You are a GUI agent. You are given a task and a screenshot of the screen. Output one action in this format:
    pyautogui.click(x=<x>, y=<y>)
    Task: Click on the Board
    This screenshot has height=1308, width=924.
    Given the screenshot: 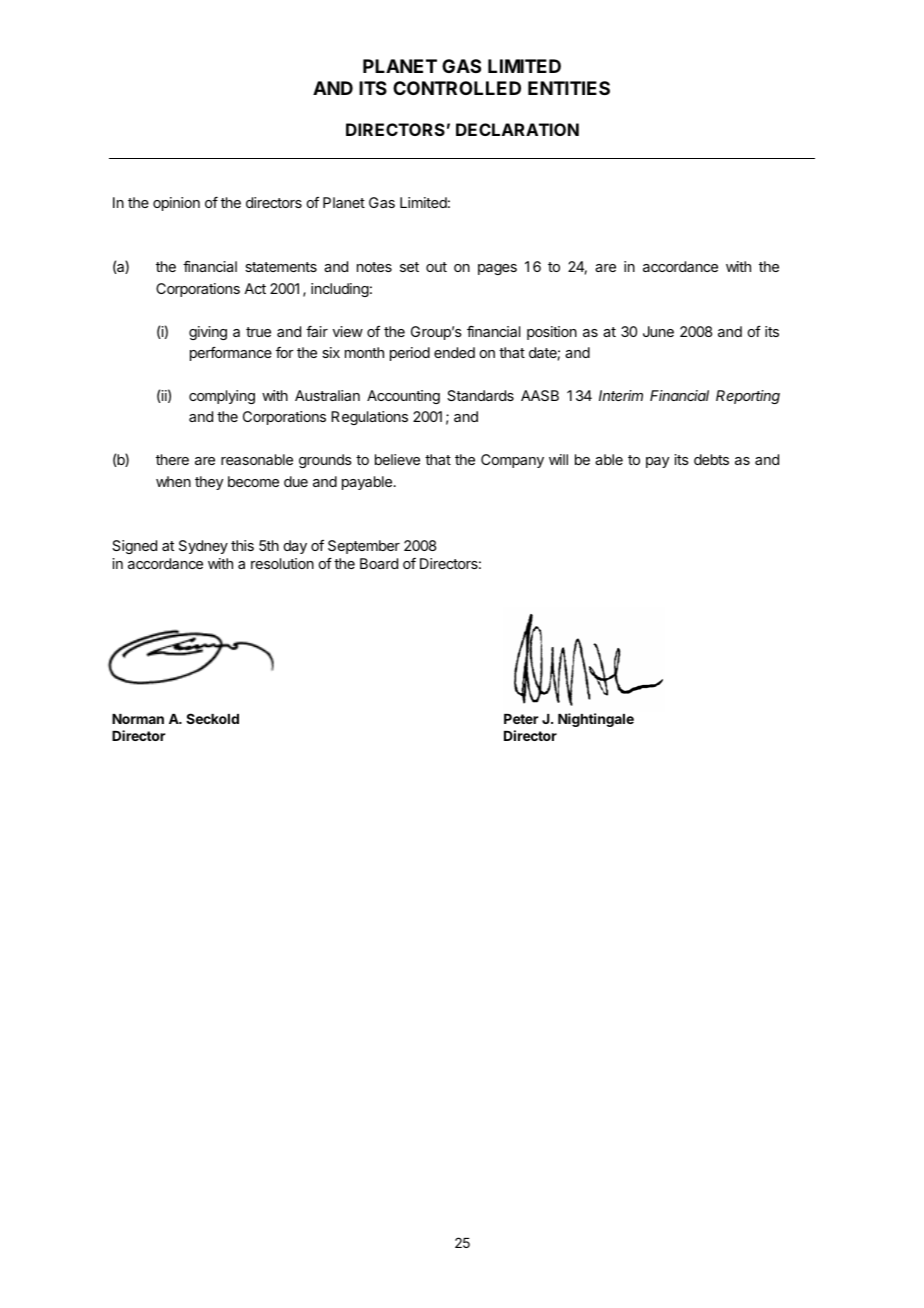 What is the action you would take?
    pyautogui.click(x=379, y=563)
